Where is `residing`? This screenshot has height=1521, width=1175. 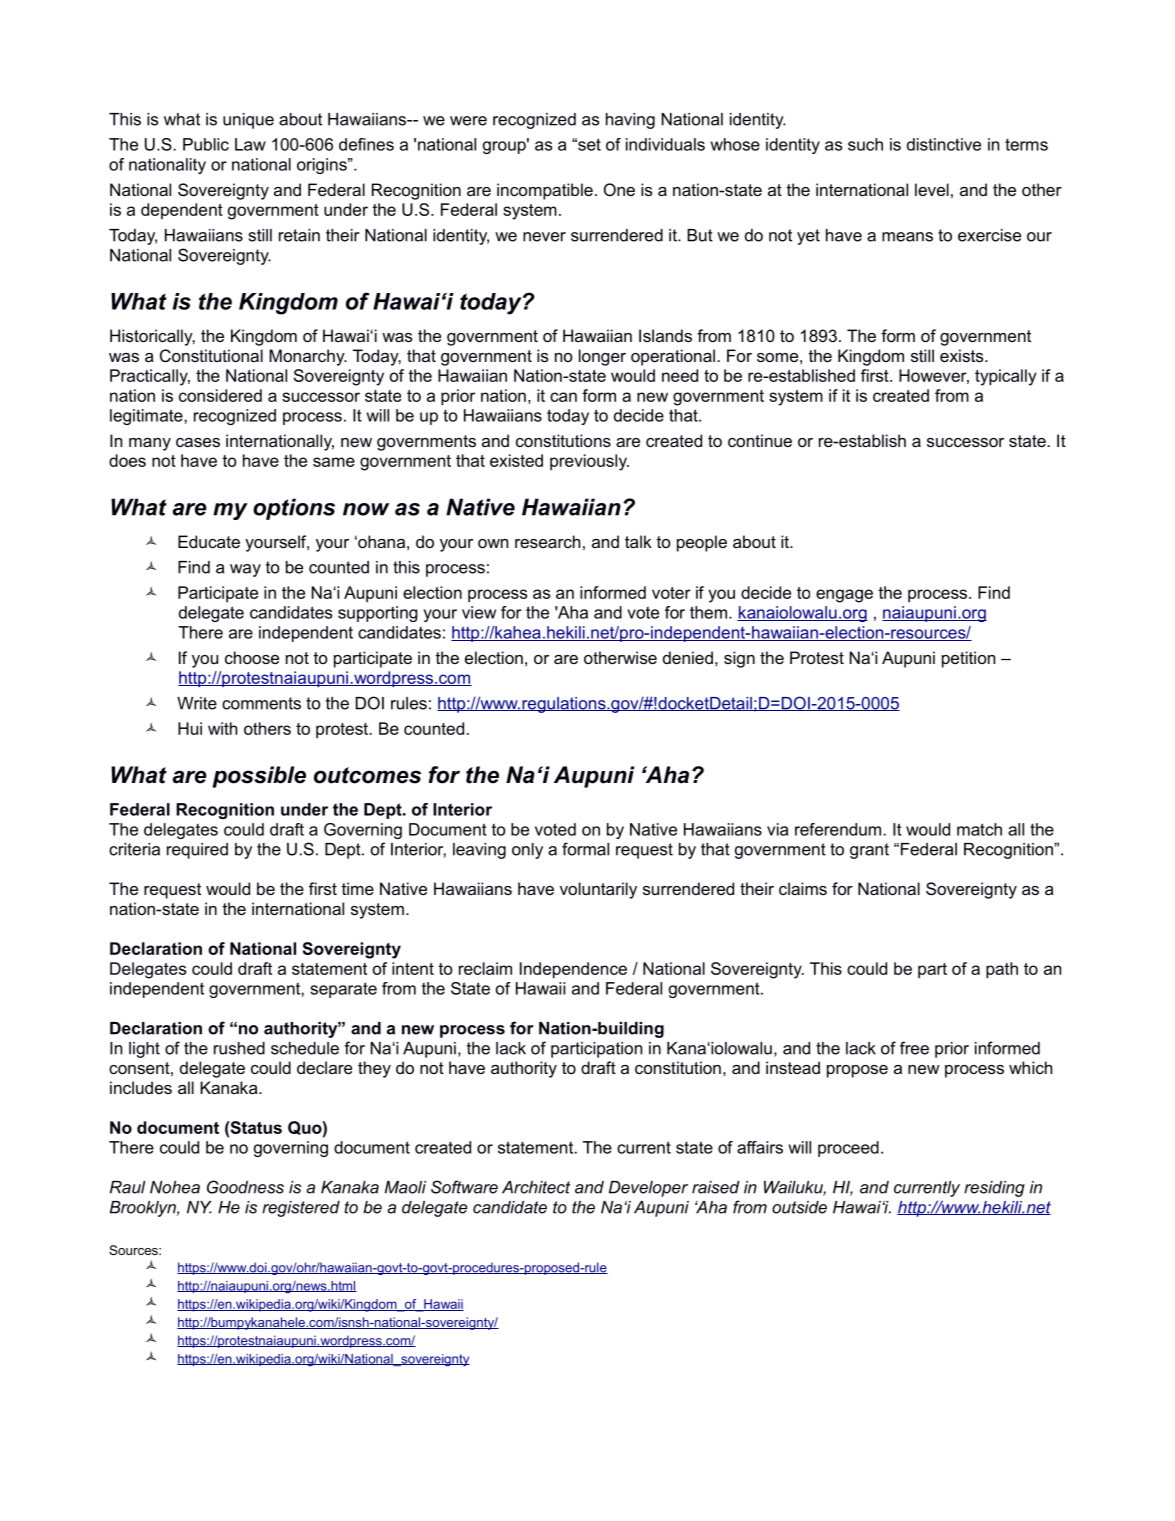
residing is located at coordinates (994, 1189).
